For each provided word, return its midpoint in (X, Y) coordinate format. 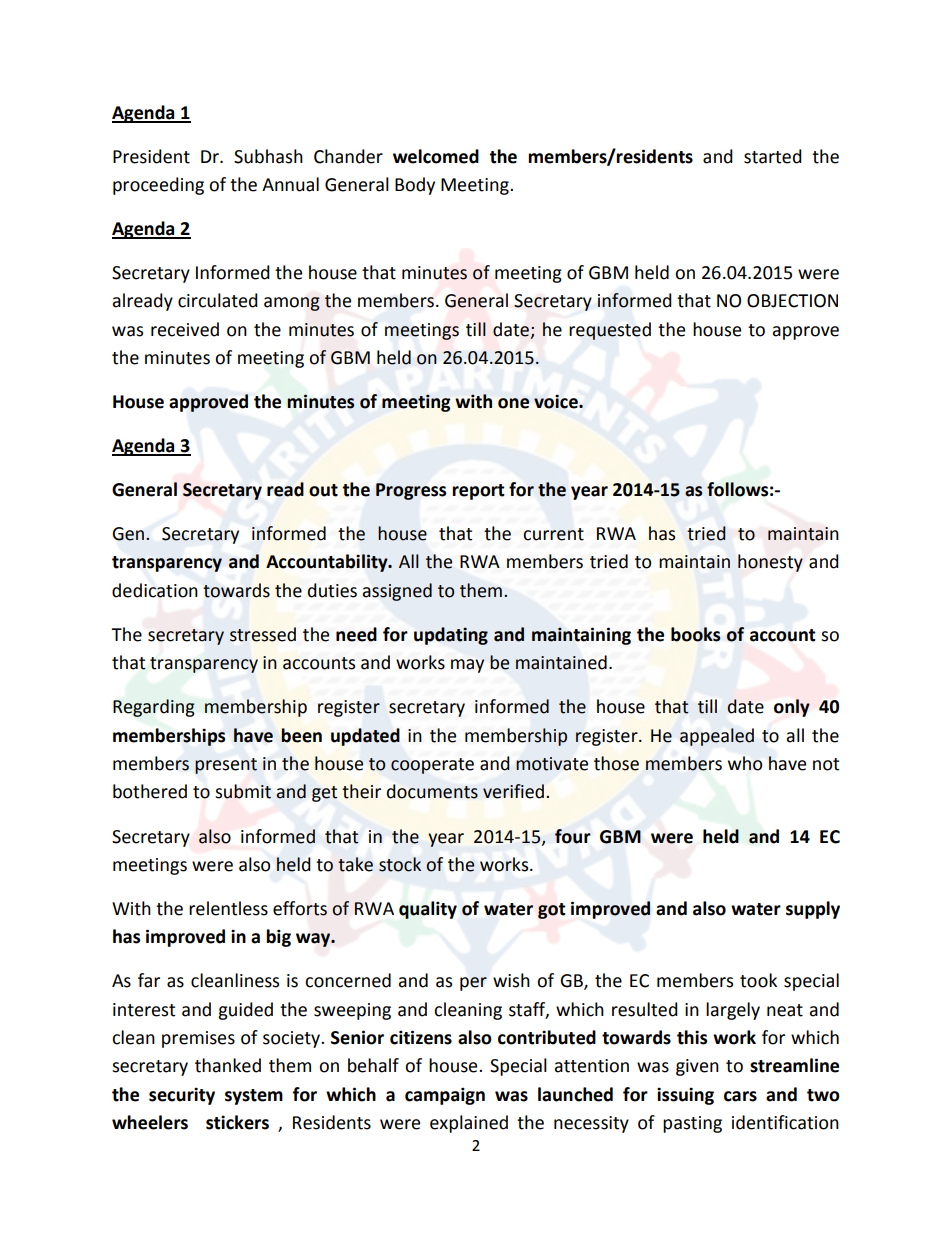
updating (451, 636)
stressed (263, 634)
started (773, 156)
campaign (445, 1096)
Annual (290, 184)
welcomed (436, 156)
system (254, 1097)
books (696, 634)
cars (740, 1096)
